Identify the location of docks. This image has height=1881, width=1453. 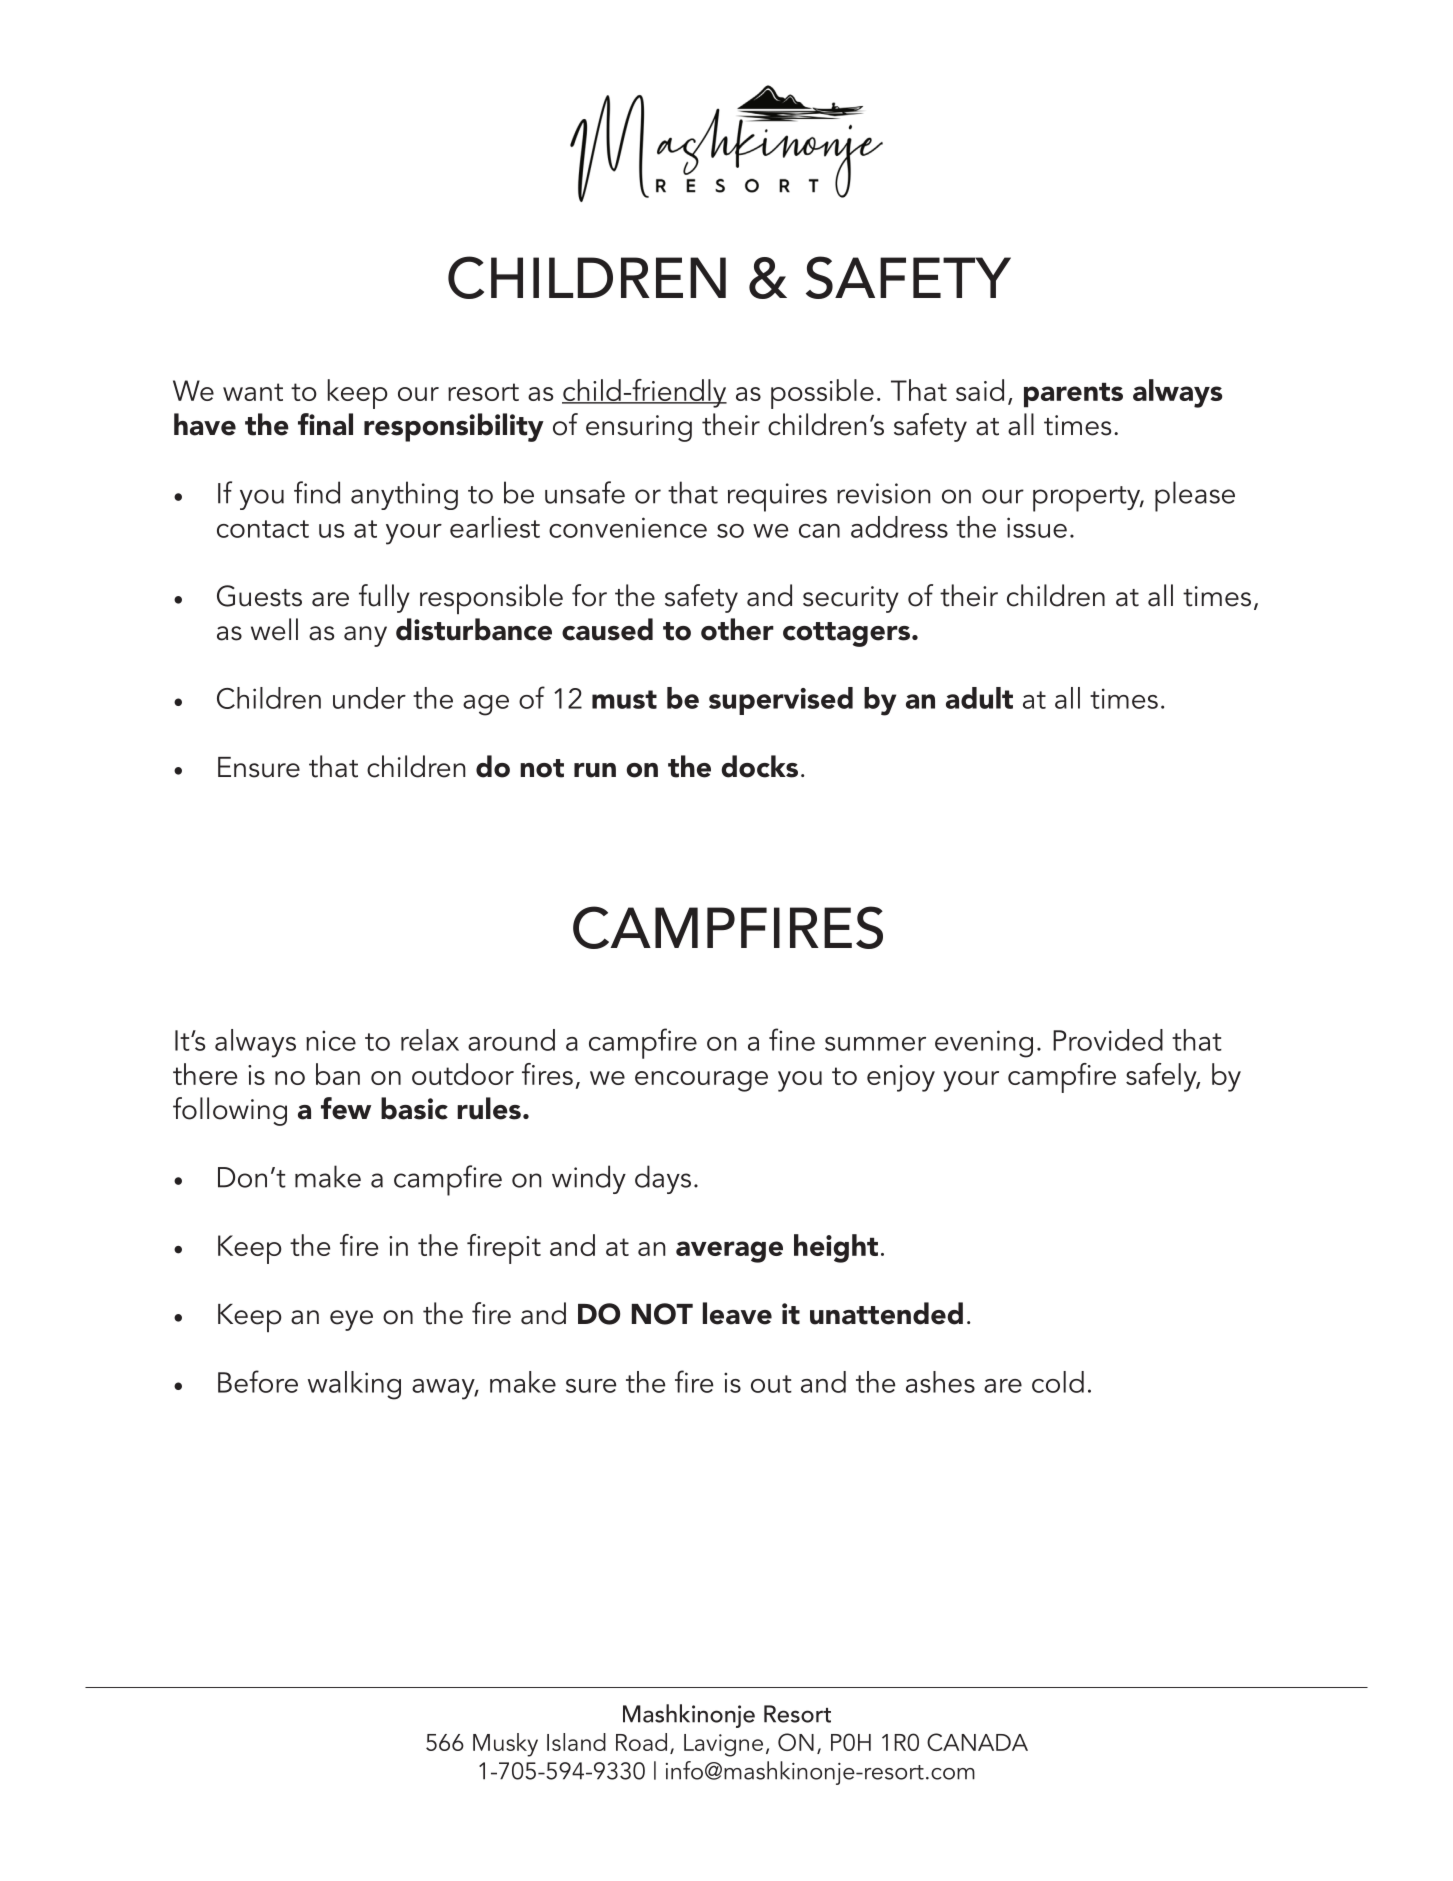
(759, 766).
